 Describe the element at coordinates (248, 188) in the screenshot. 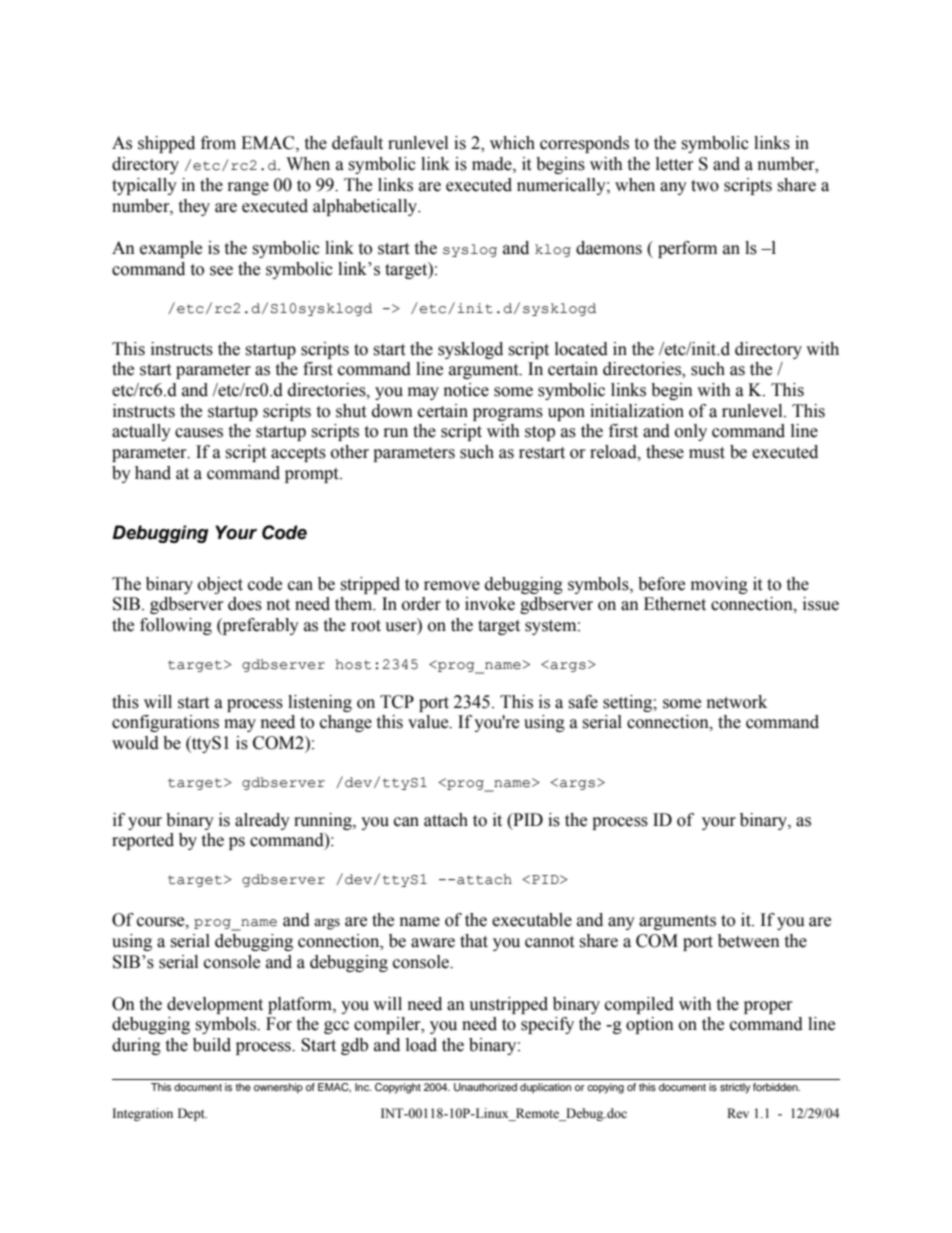

I see `range` at that location.
